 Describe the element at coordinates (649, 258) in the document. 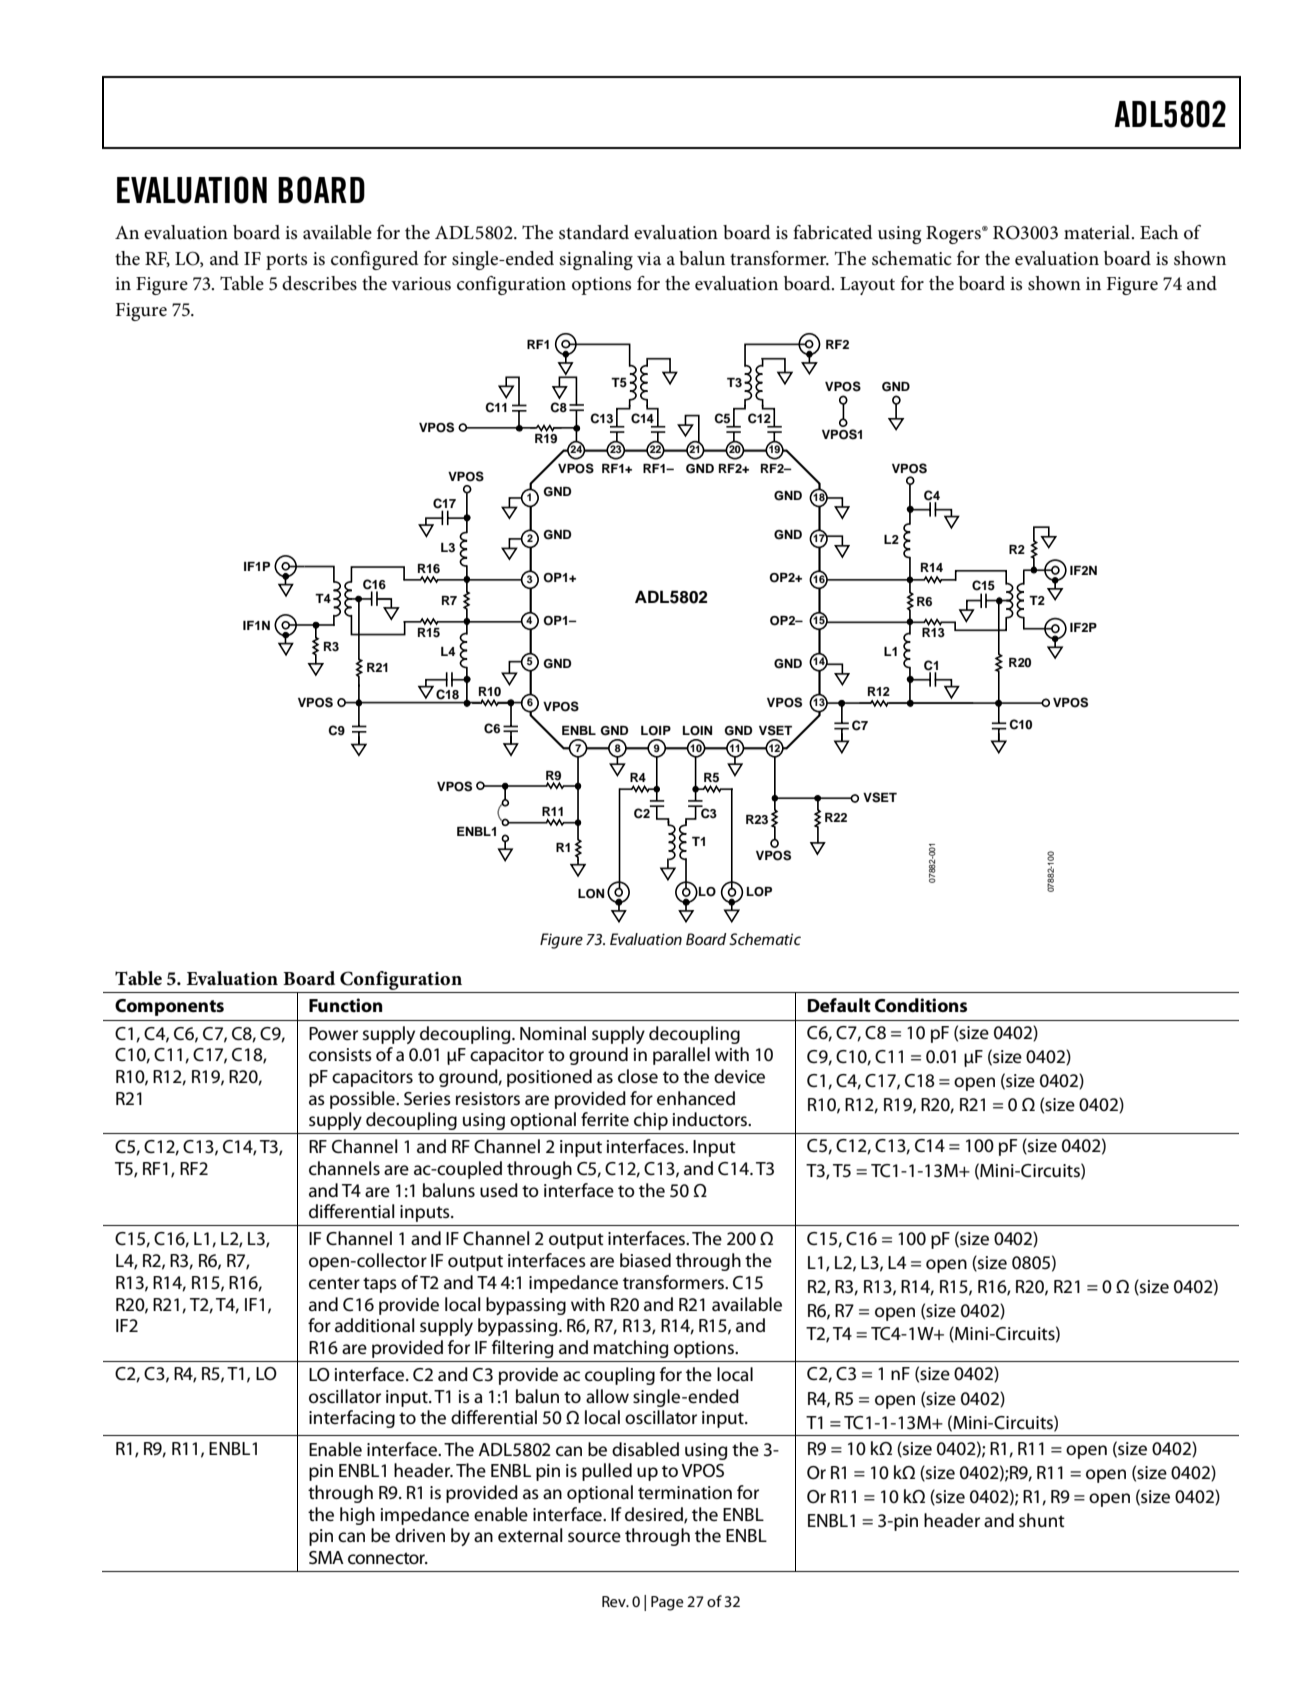

I see `via` at that location.
